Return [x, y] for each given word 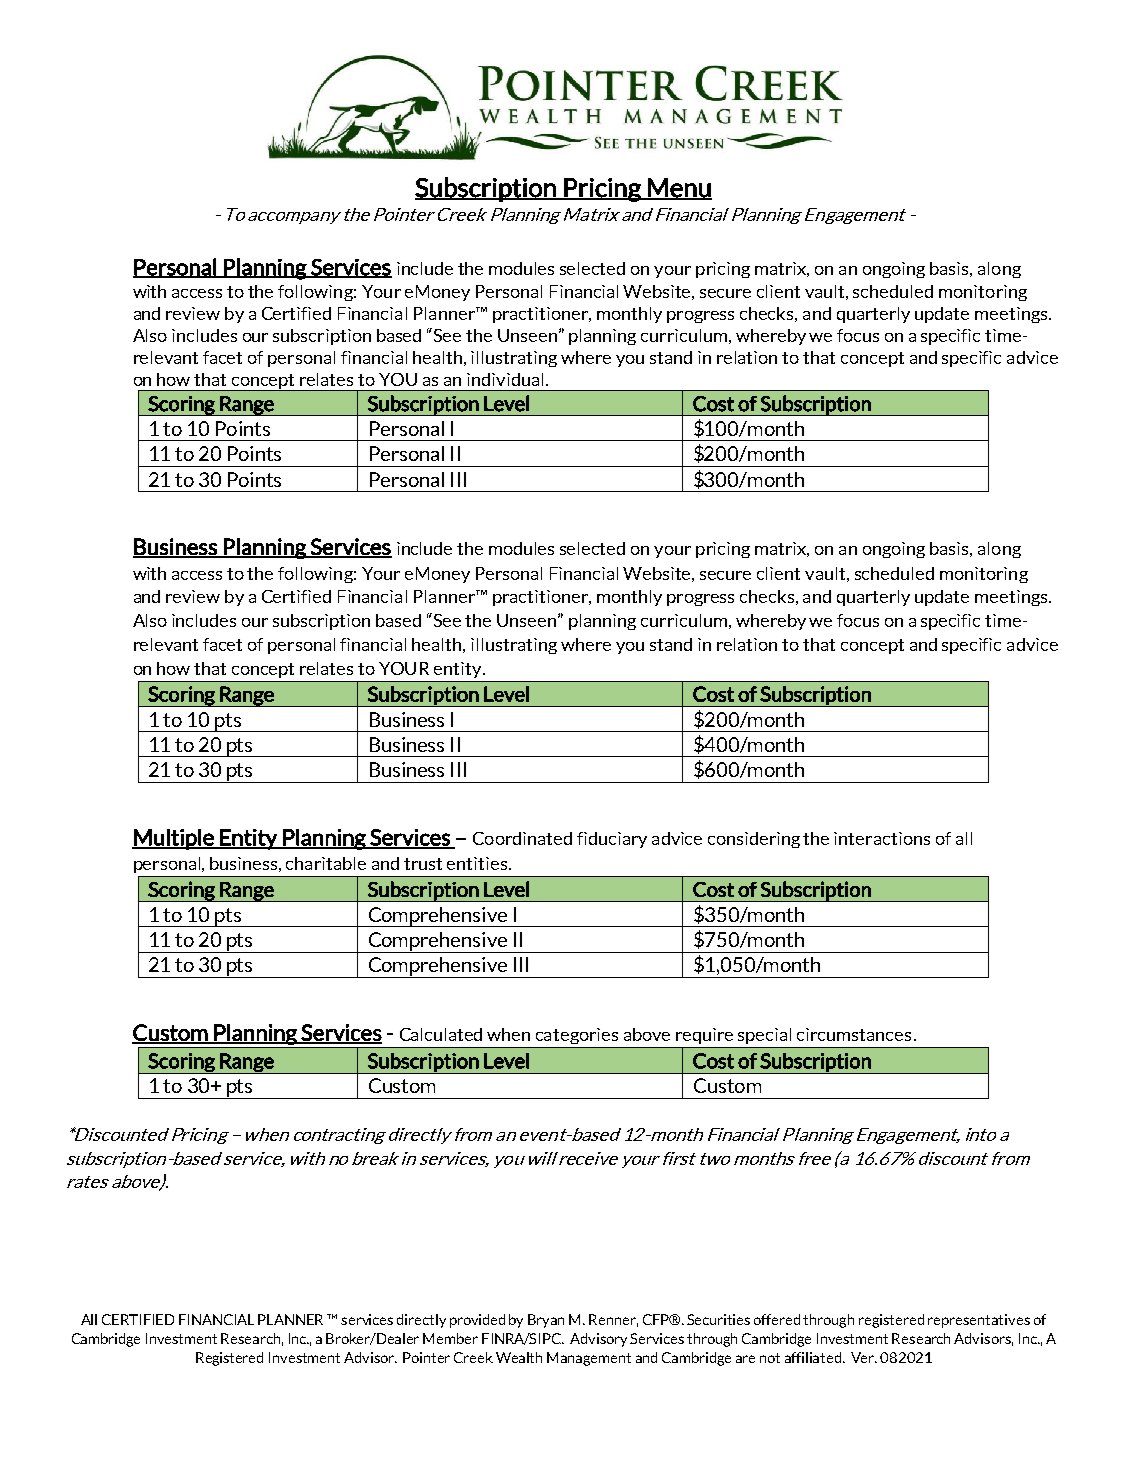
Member [450, 1338]
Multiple [174, 839]
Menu [679, 189]
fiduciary [612, 840]
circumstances [854, 1034]
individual [505, 379]
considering [754, 840]
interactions [882, 838]
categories [577, 1036]
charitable [326, 863]
